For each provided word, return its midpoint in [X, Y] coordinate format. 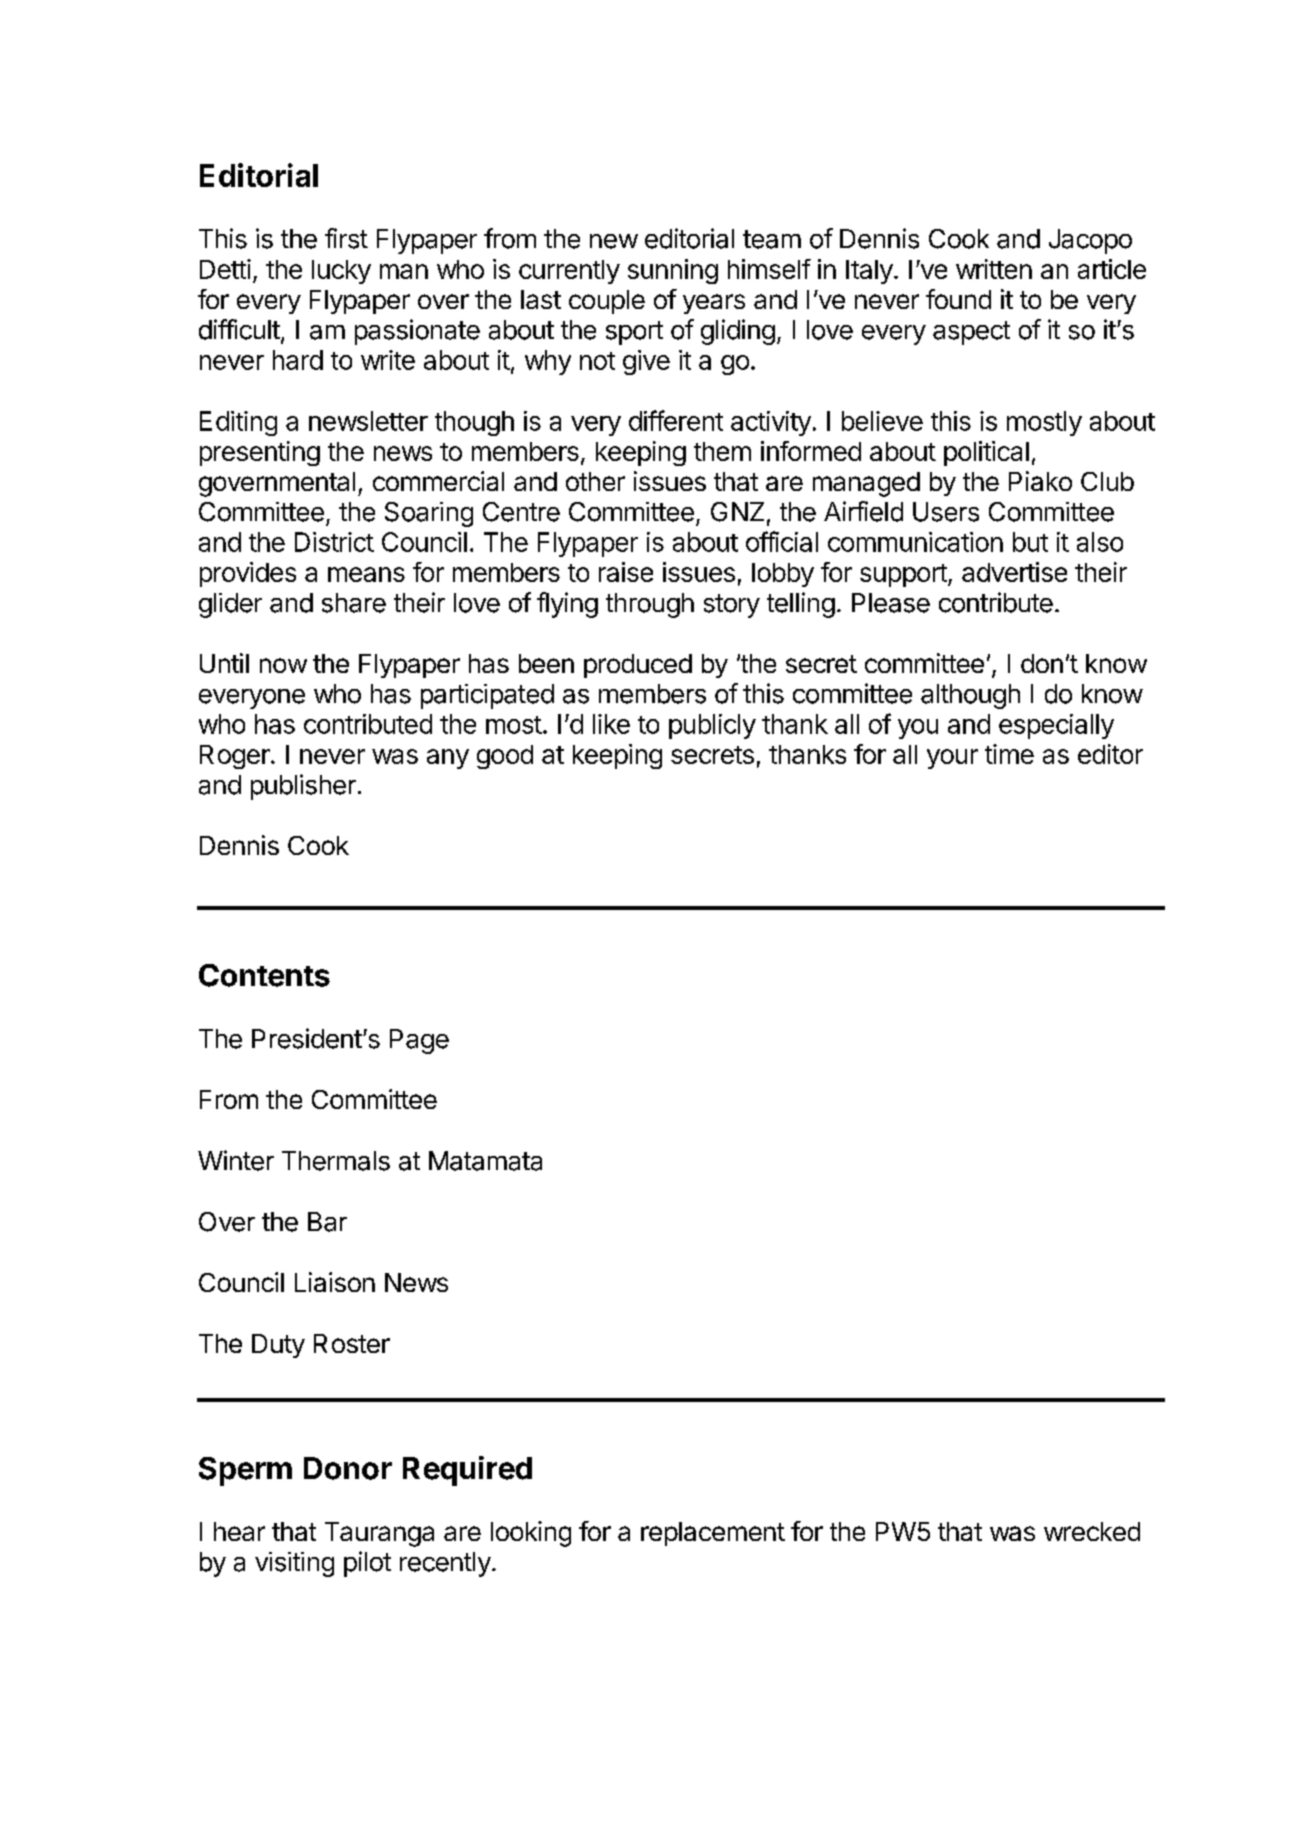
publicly [712, 726]
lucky [341, 272]
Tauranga [379, 1534]
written [994, 269]
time [1009, 754]
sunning [673, 271]
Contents [264, 975]
